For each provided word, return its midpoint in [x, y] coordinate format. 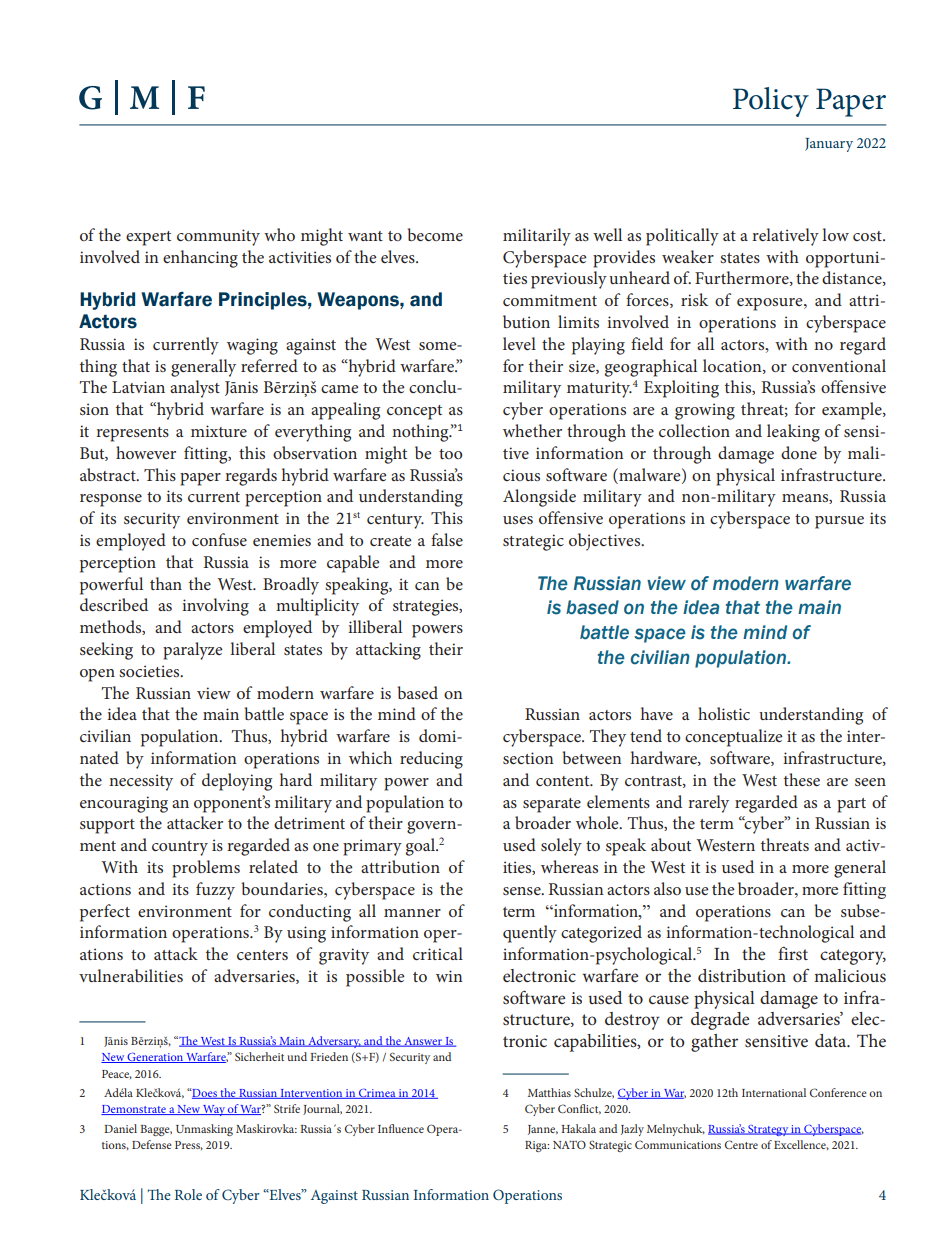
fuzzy [215, 891]
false [447, 539]
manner [412, 913]
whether [532, 430]
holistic [724, 713]
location [733, 366]
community [218, 237]
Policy [771, 102]
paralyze [193, 651]
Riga [537, 1146]
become [435, 234]
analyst [195, 389]
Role [188, 1194]
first [793, 953]
